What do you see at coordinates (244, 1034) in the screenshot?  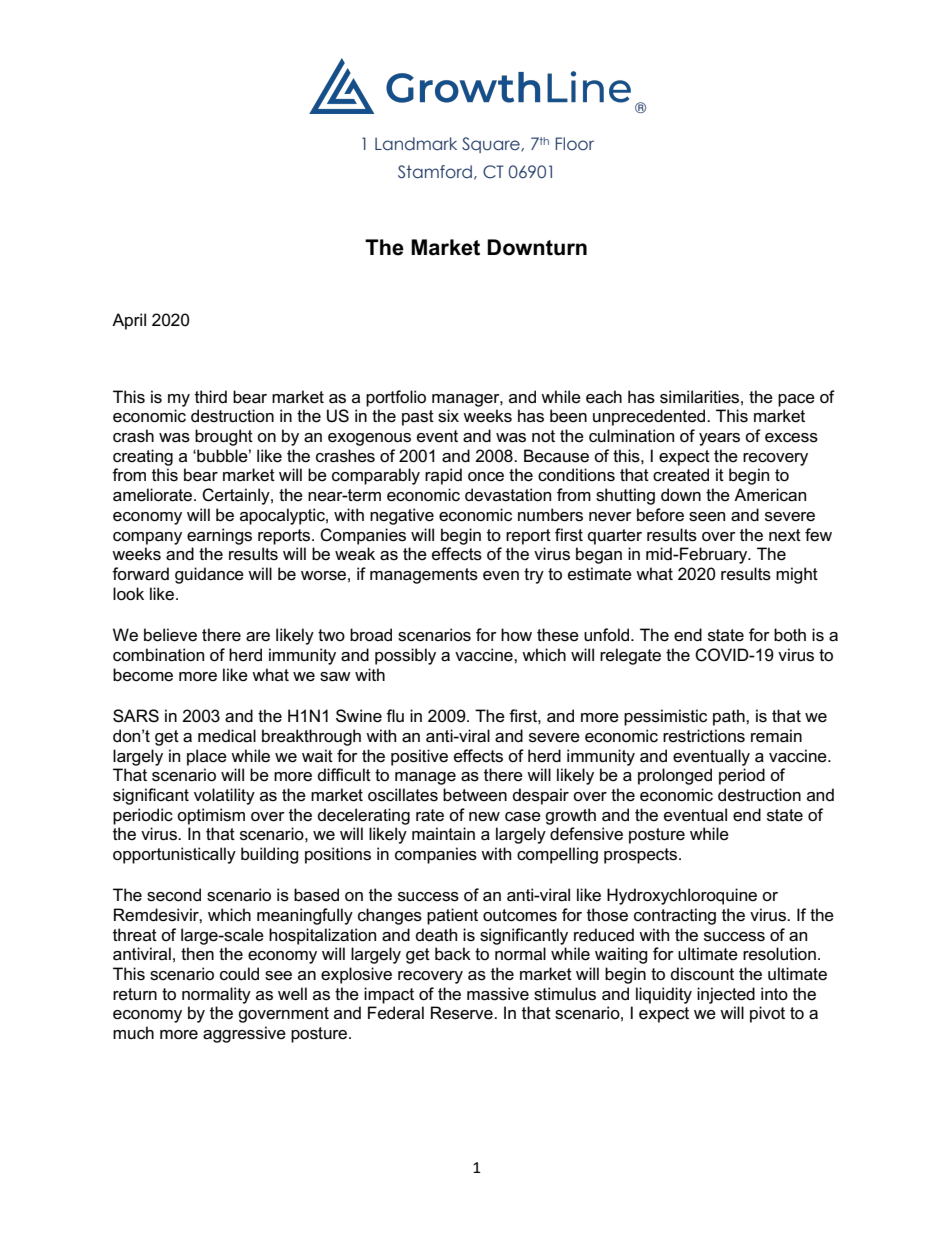 I see `aggressive` at bounding box center [244, 1034].
